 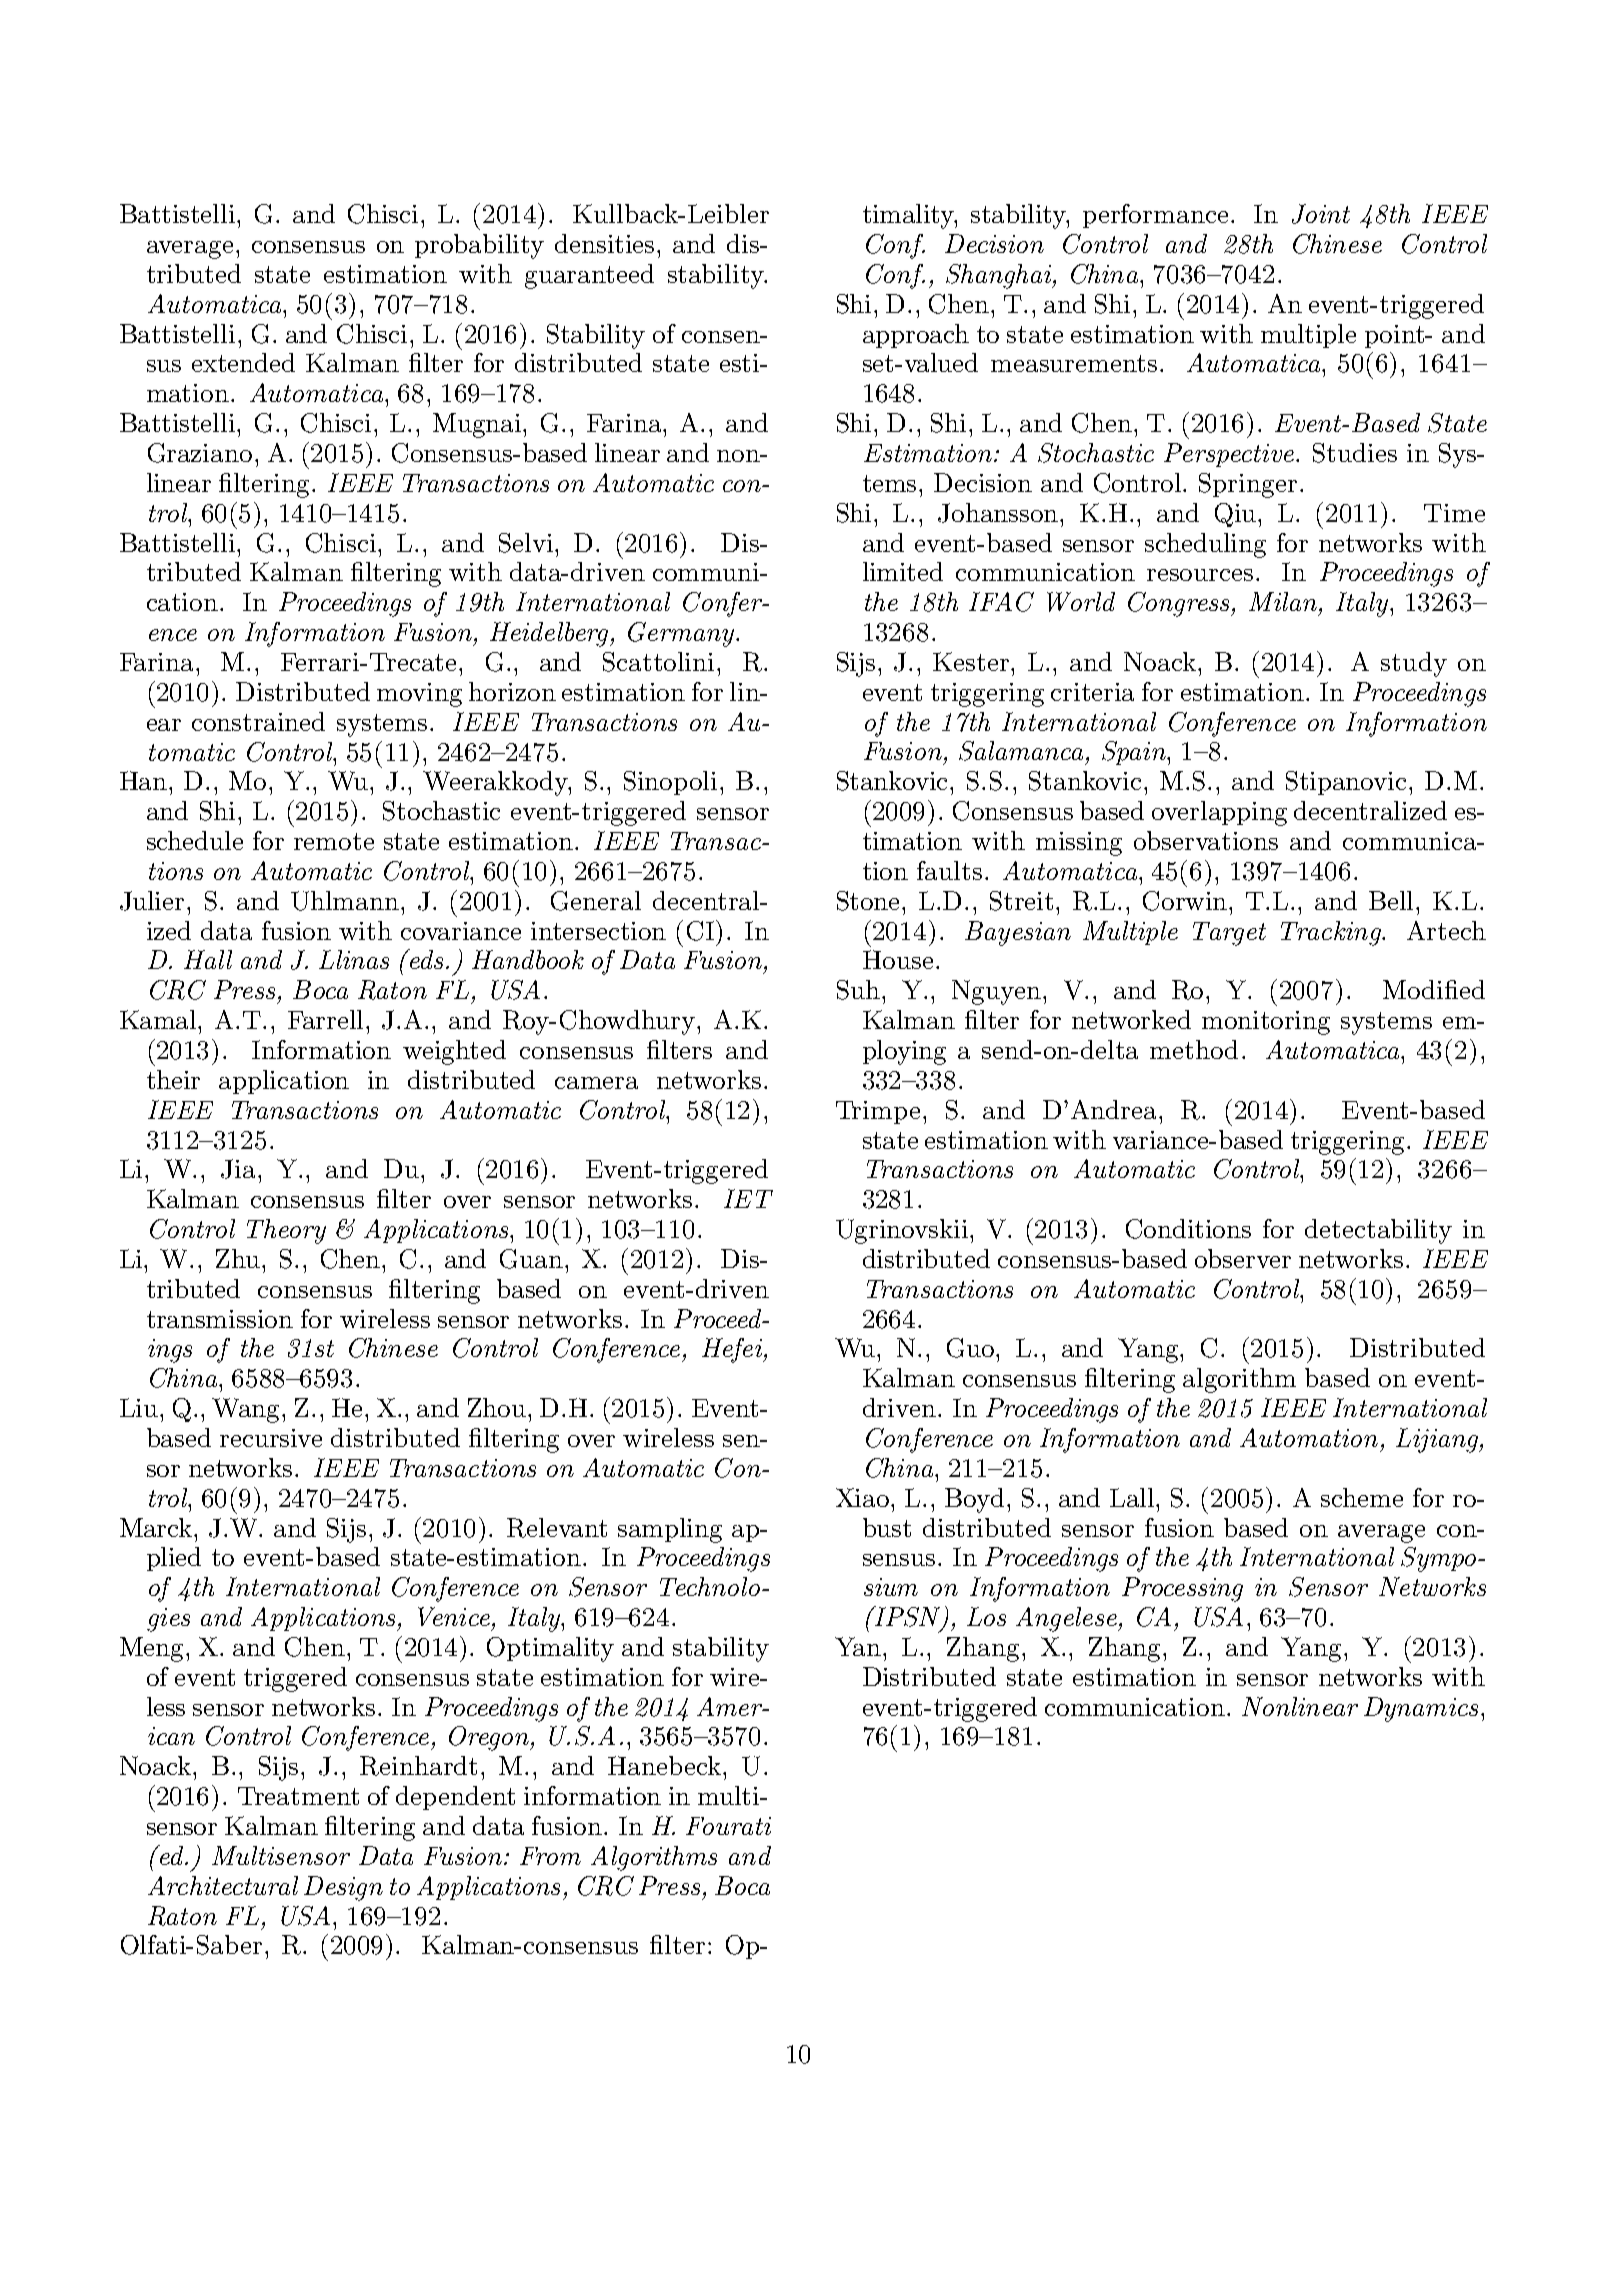 What do you see at coordinates (1321, 214) in the screenshot?
I see `Joint` at bounding box center [1321, 214].
